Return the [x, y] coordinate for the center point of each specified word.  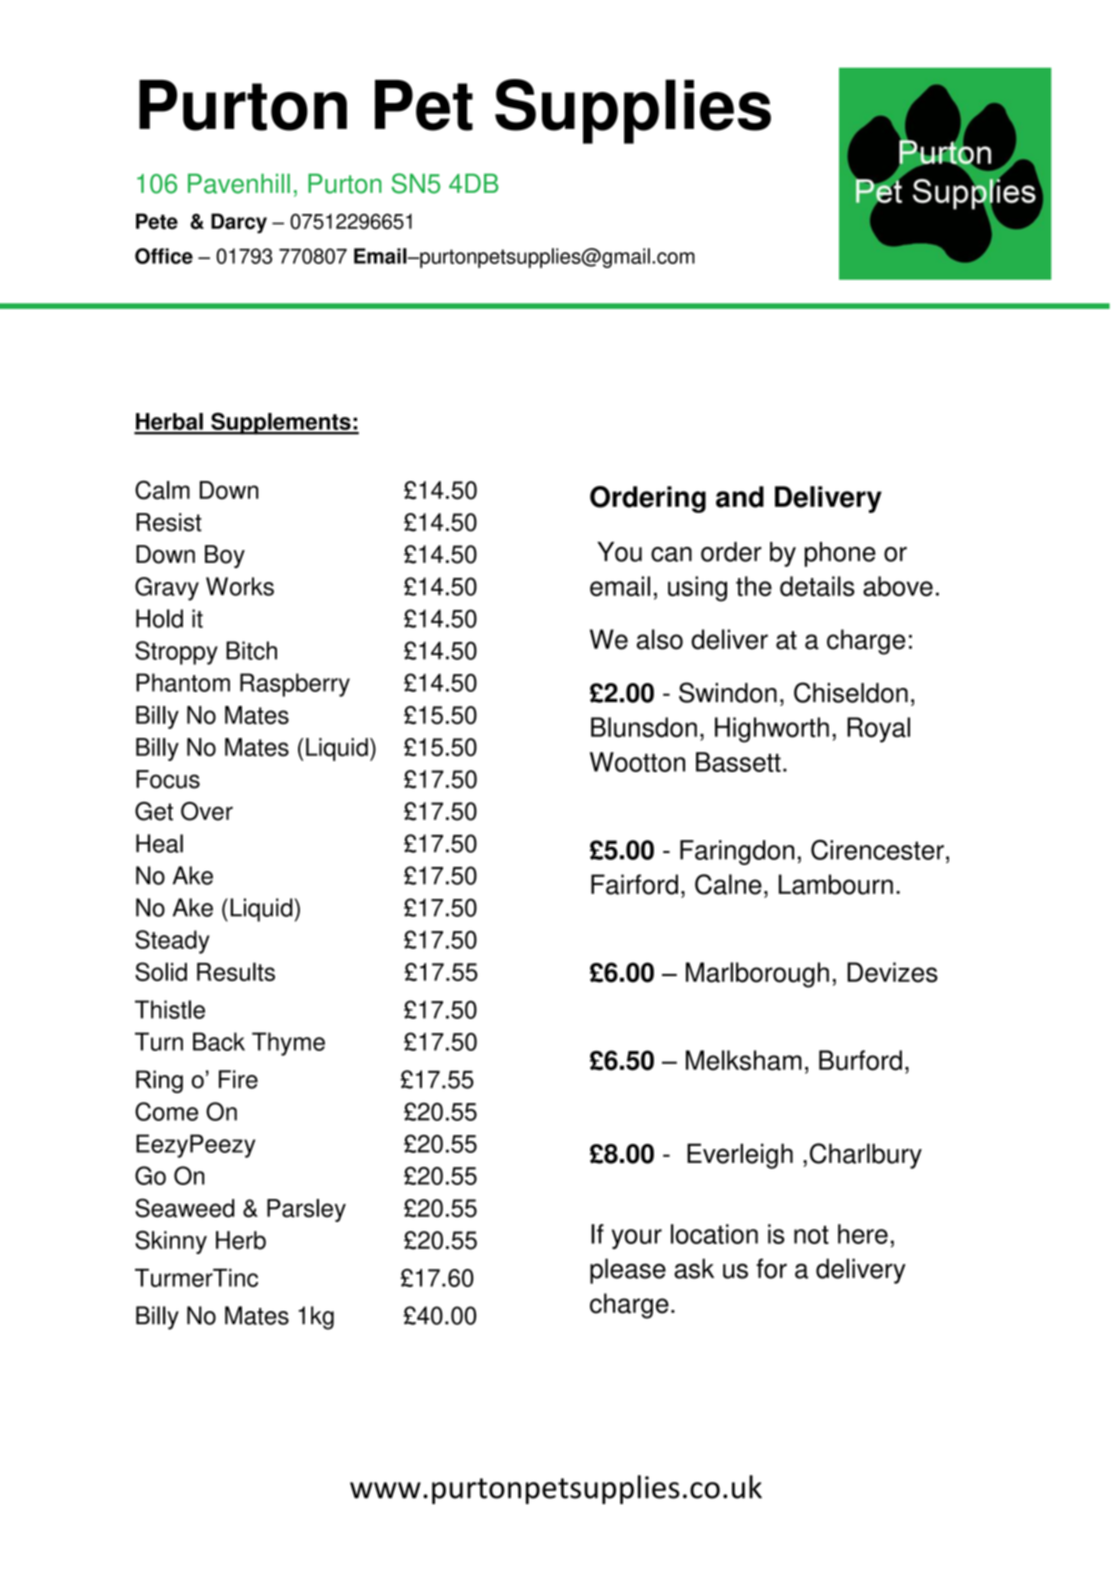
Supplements [281, 423]
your [637, 1239]
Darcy [239, 223]
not [811, 1235]
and [740, 497]
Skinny [171, 1242]
